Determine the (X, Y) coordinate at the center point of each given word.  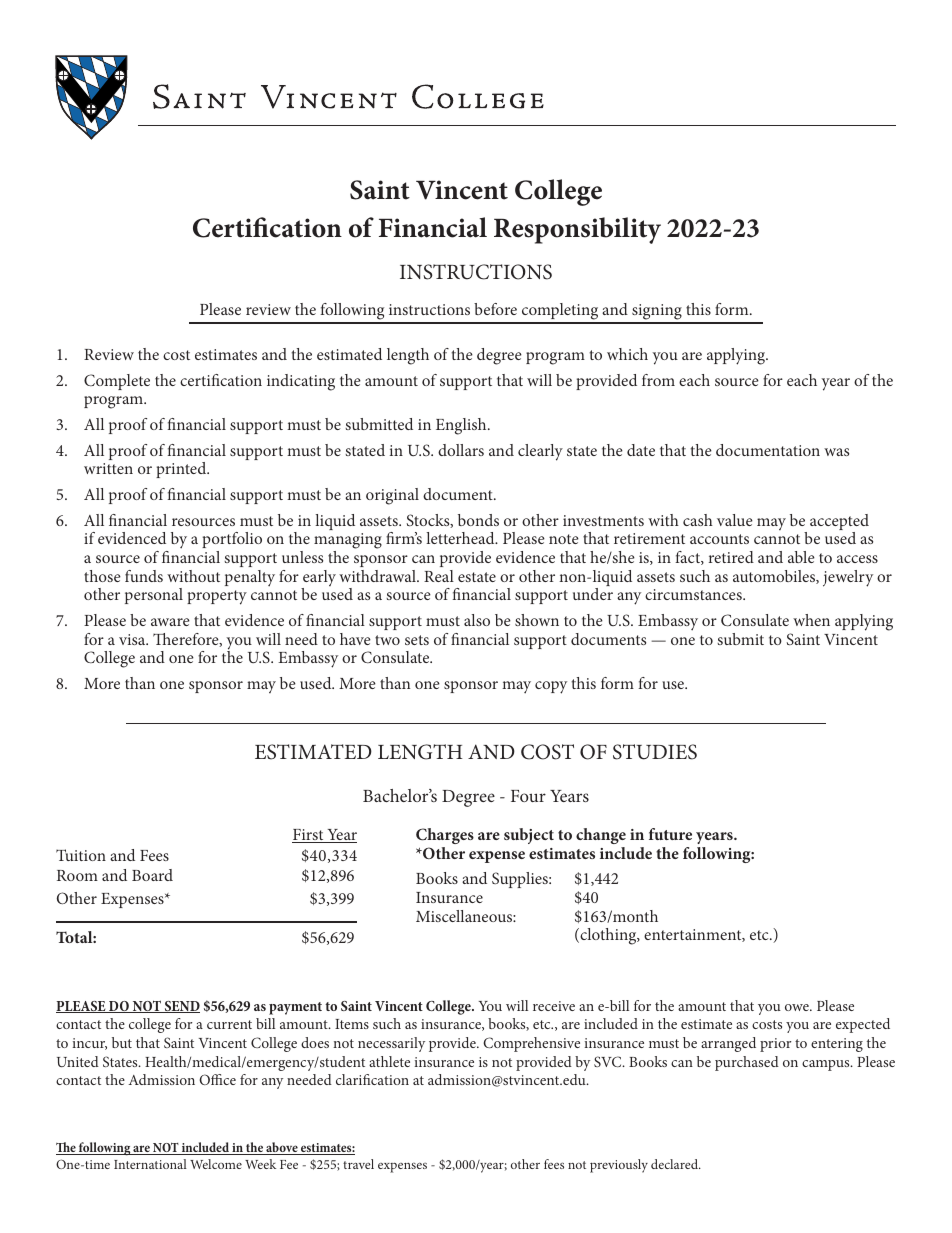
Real (439, 576)
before (495, 309)
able (801, 557)
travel (358, 1164)
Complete (117, 382)
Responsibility (577, 230)
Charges (445, 836)
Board (152, 875)
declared (675, 1164)
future (670, 834)
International (150, 1164)
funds (144, 576)
